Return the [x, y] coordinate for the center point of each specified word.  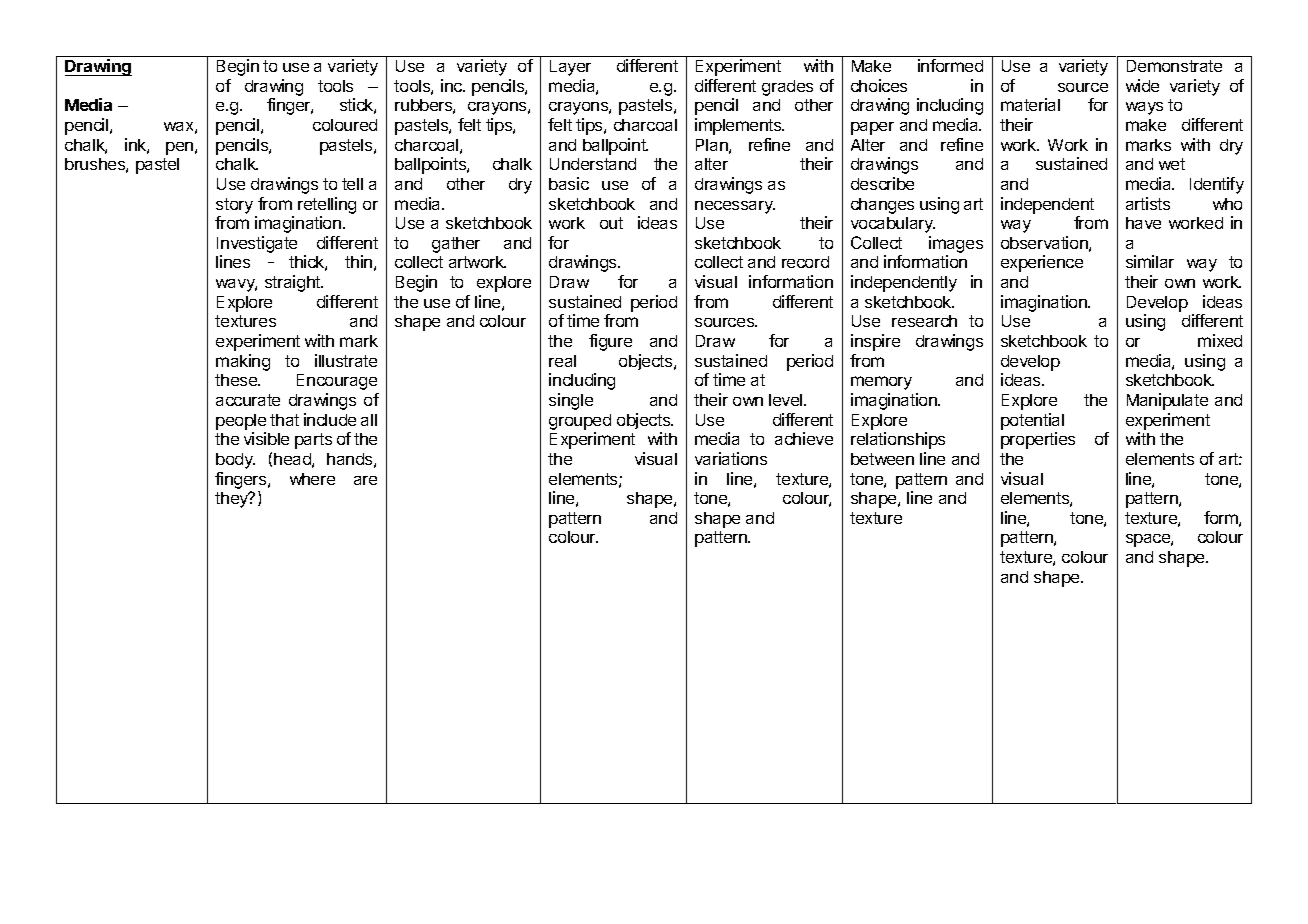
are [365, 480]
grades [787, 88]
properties [1038, 440]
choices [879, 85]
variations [731, 458]
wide [1142, 85]
